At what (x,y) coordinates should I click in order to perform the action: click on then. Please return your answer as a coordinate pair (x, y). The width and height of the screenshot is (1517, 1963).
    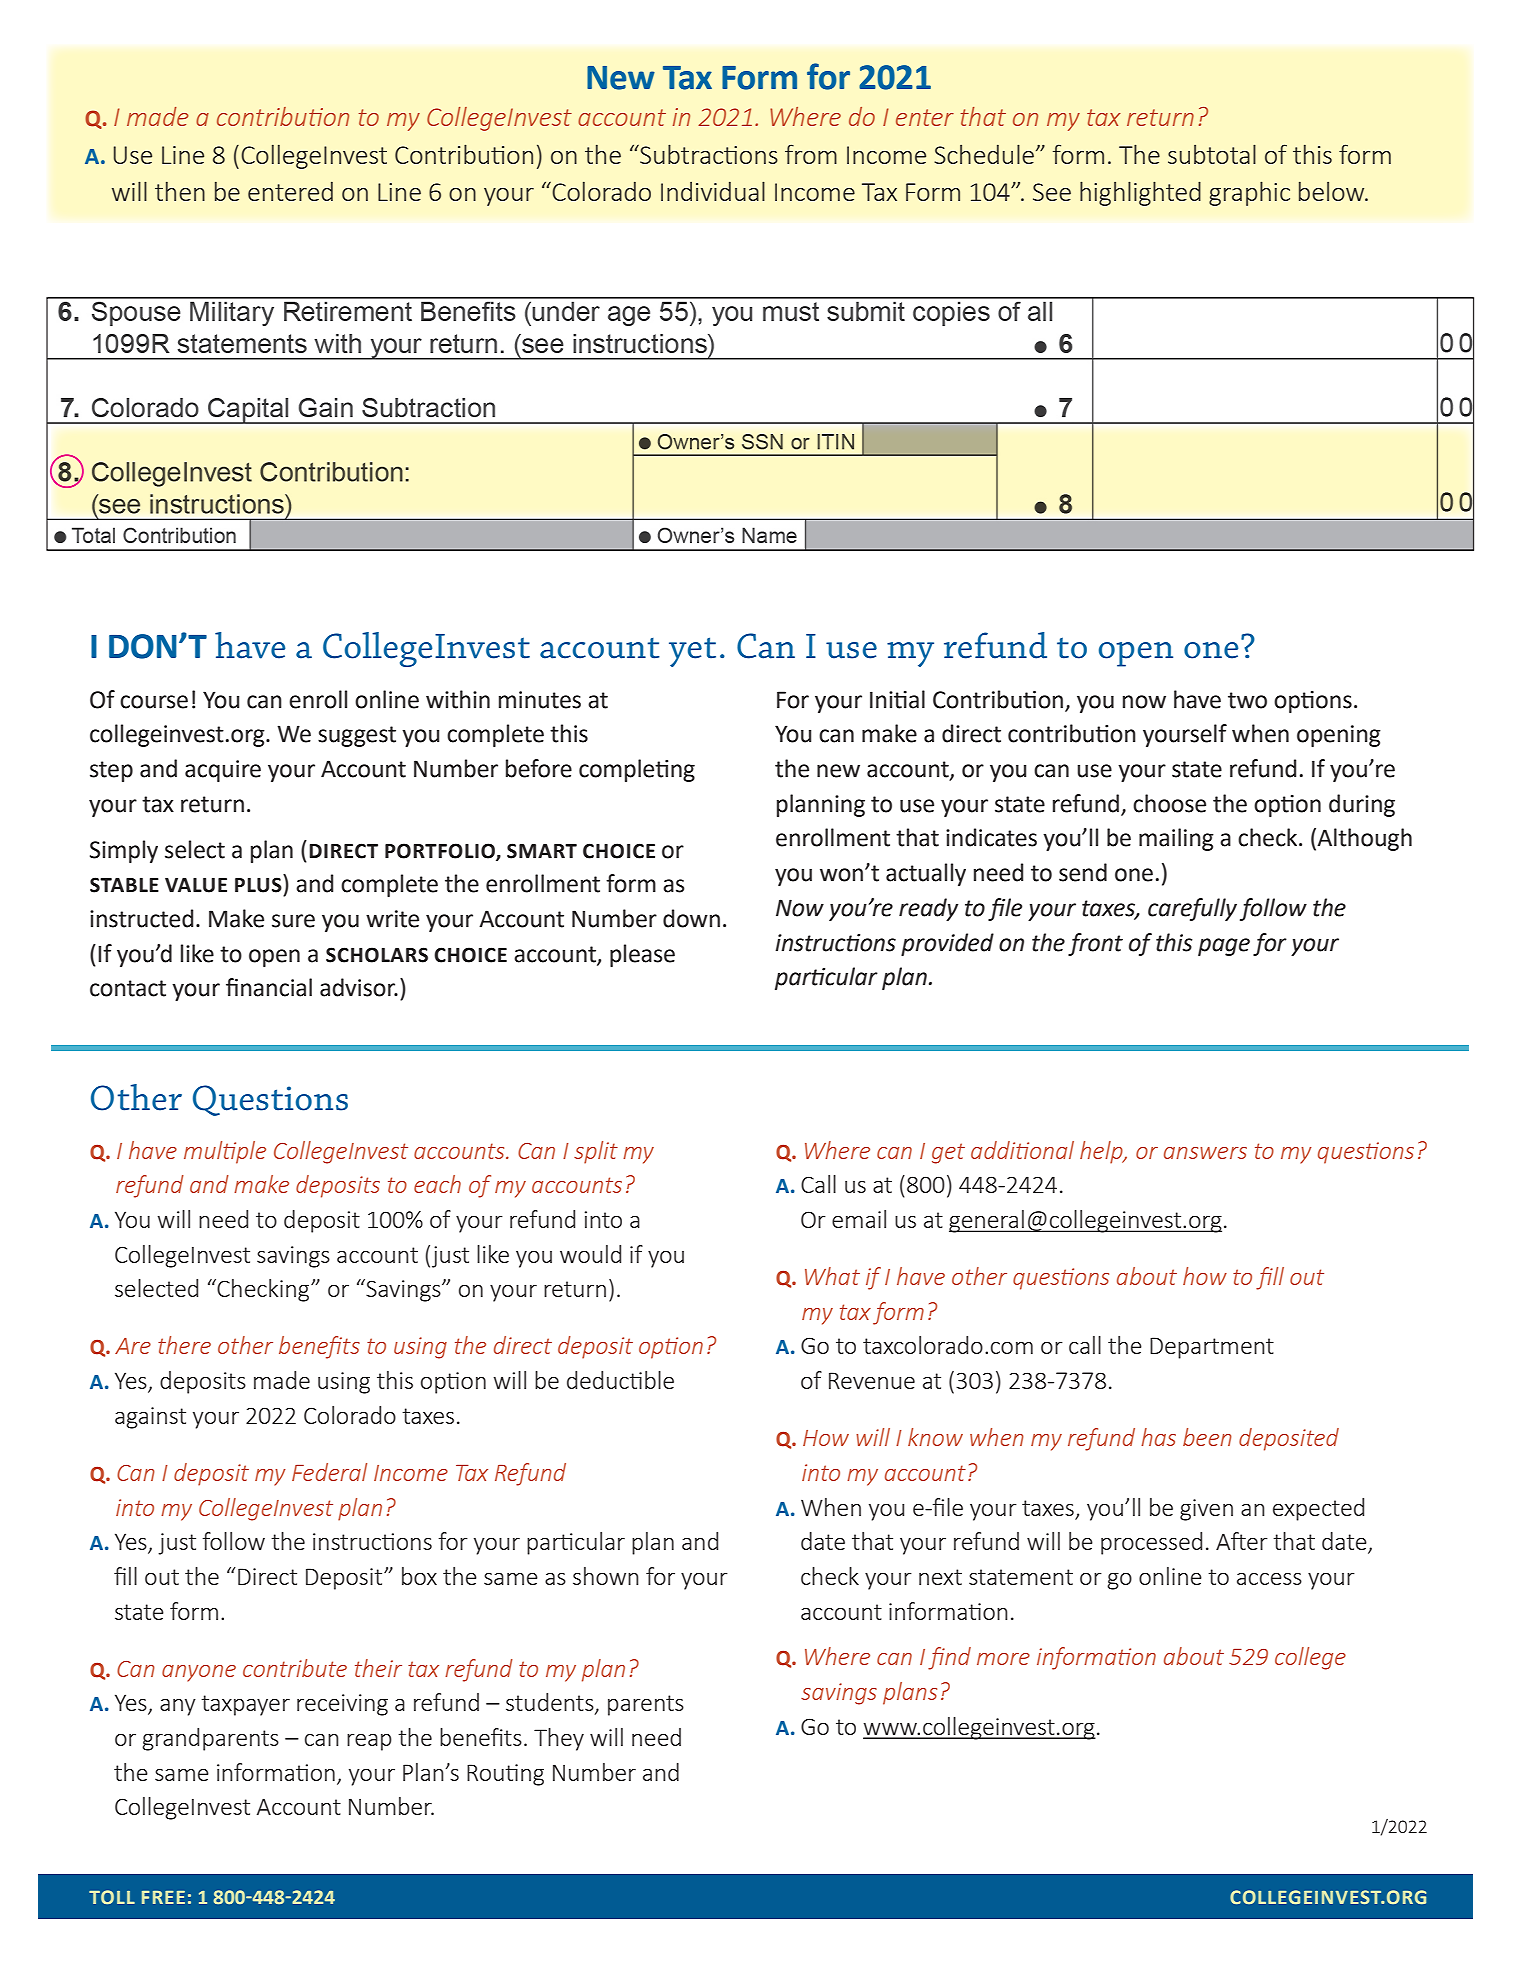
    Looking at the image, I should click on (180, 191).
